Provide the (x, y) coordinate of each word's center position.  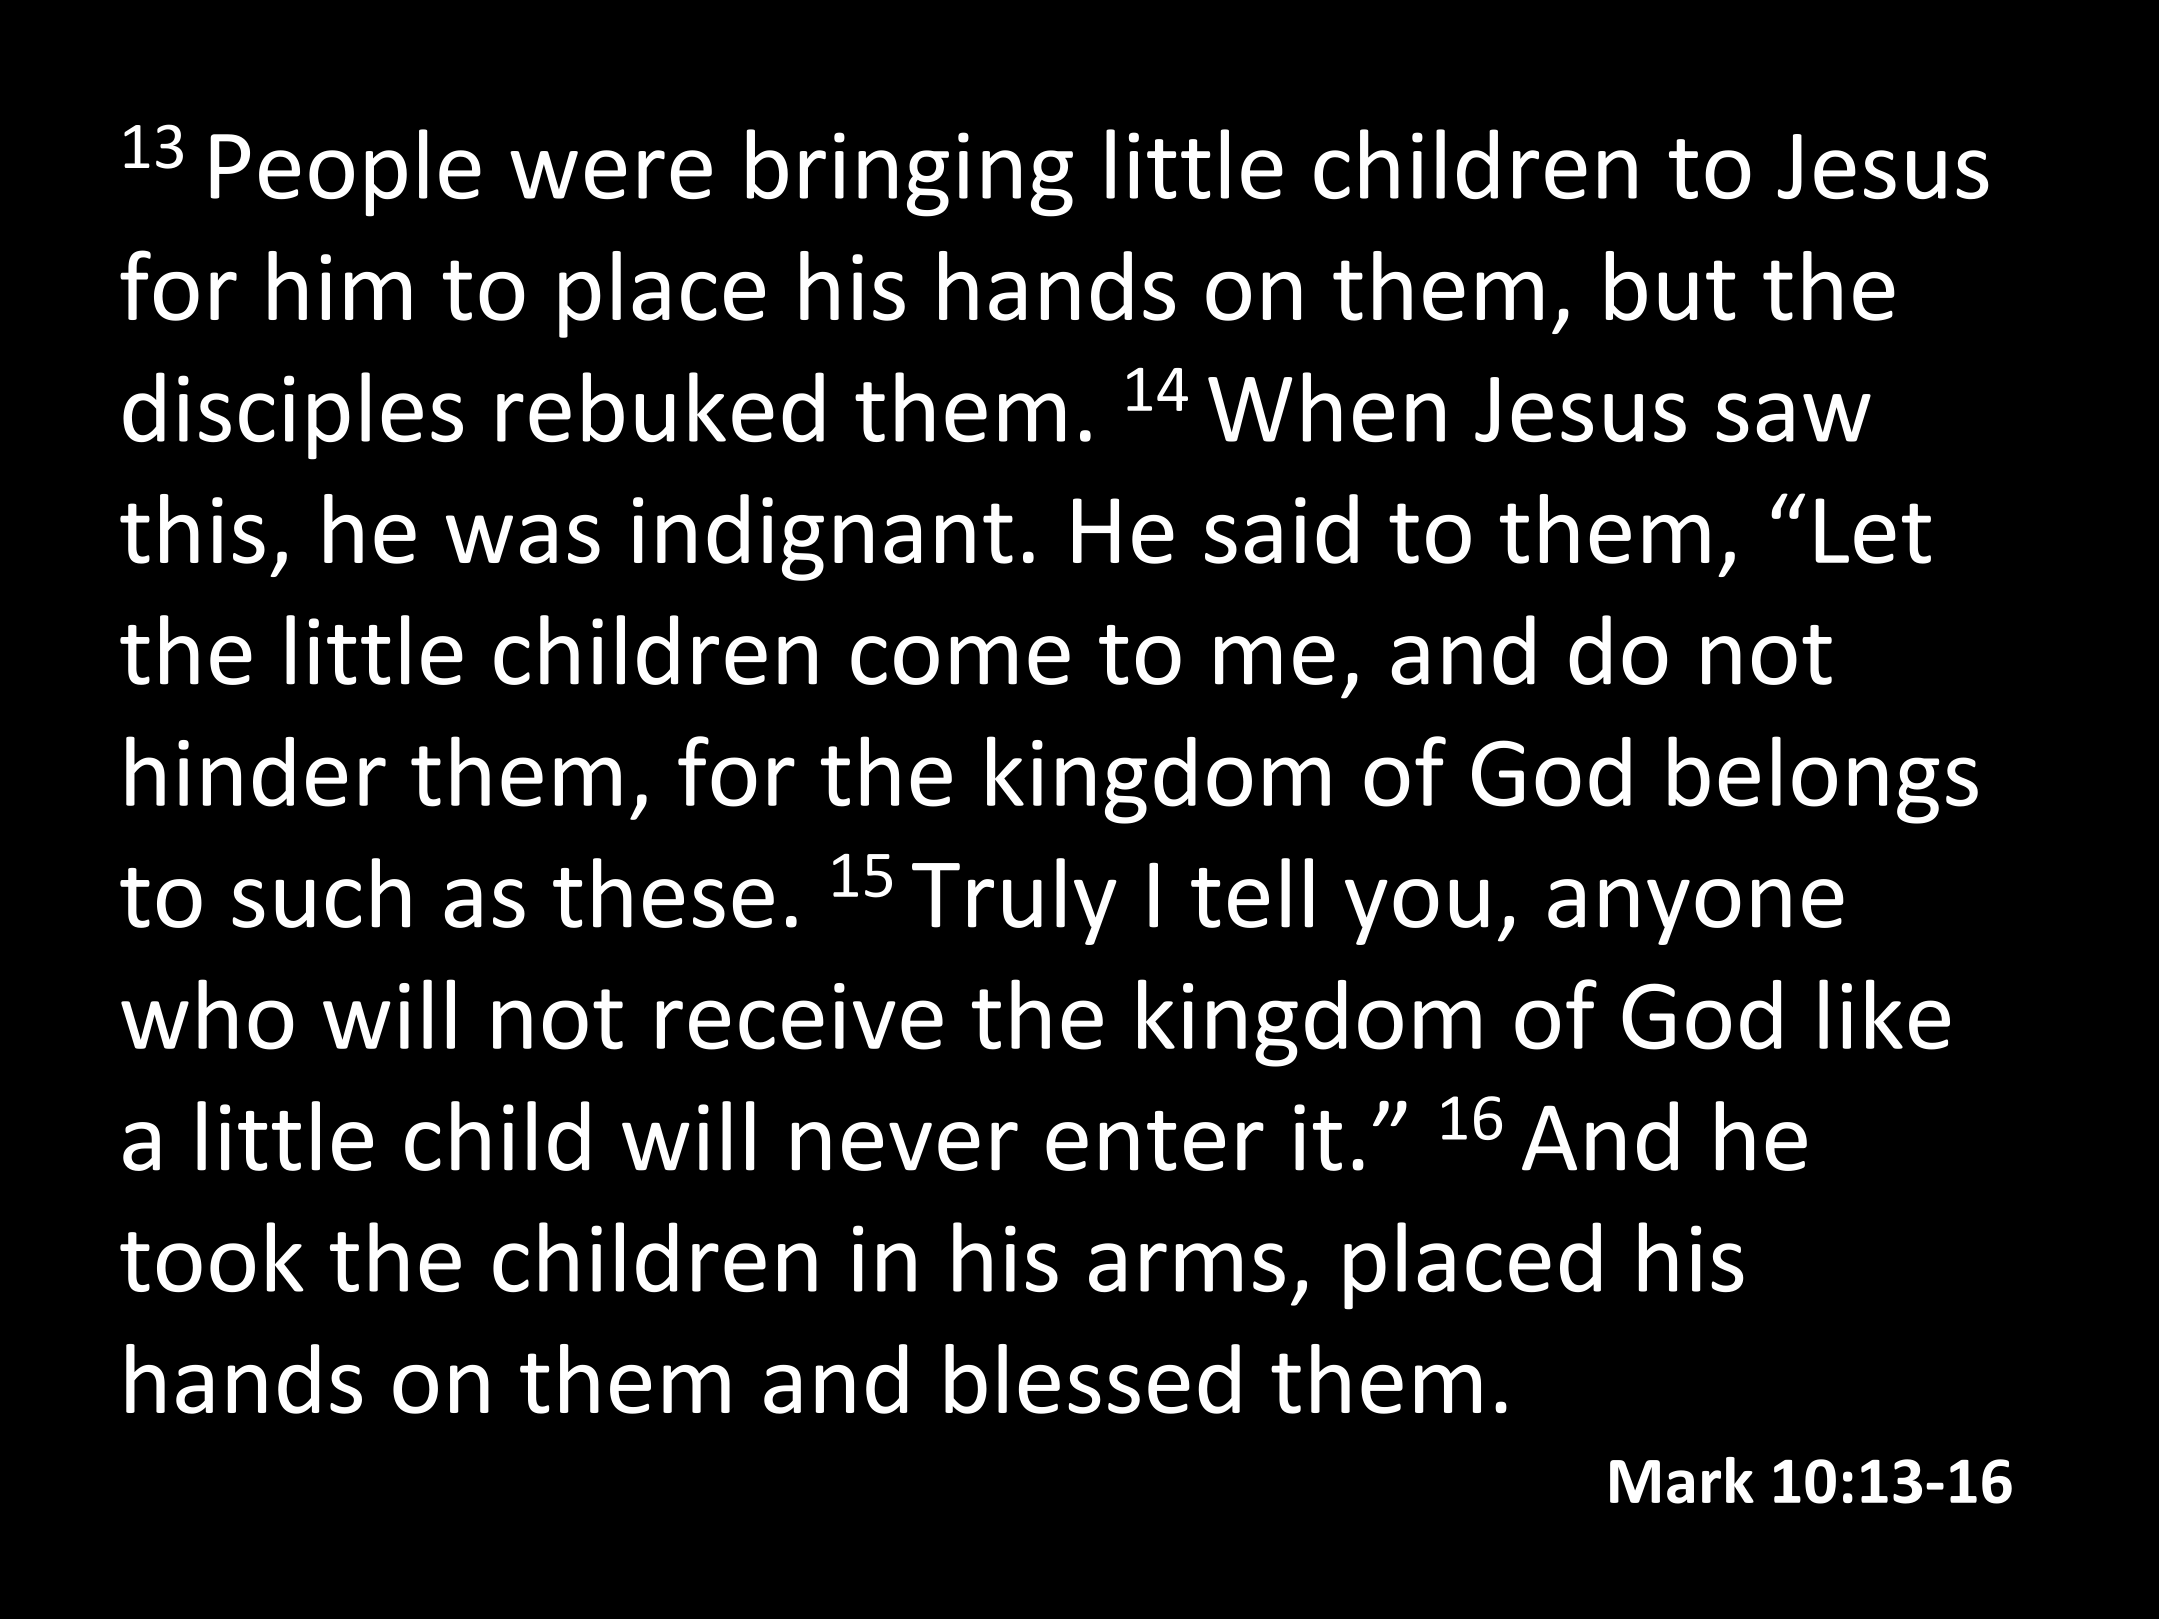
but (1670, 286)
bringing (910, 173)
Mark (1682, 1480)
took (212, 1257)
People (345, 173)
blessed (1092, 1379)
